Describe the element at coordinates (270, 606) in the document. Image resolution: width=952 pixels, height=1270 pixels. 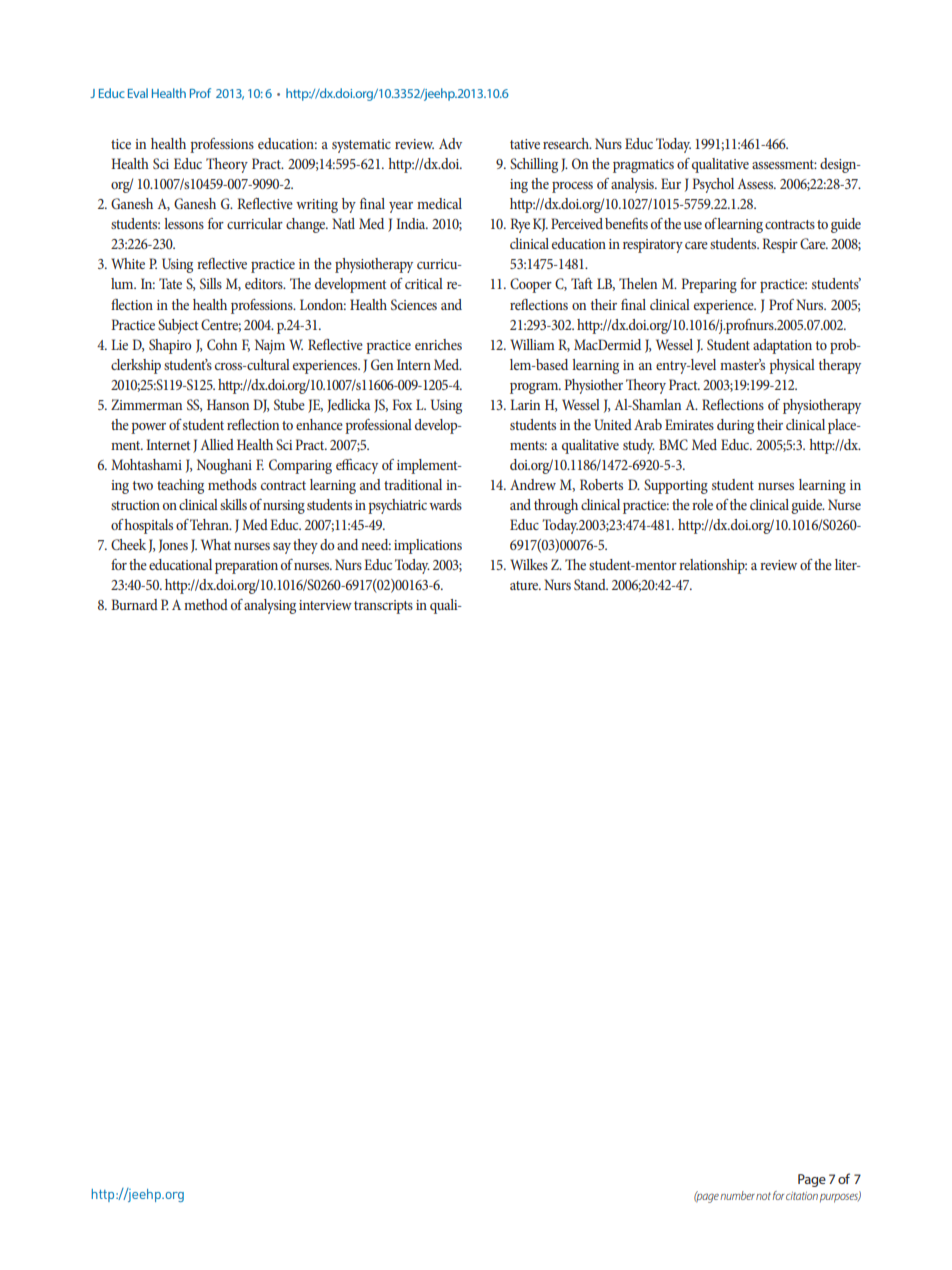
I see `analysing` at that location.
